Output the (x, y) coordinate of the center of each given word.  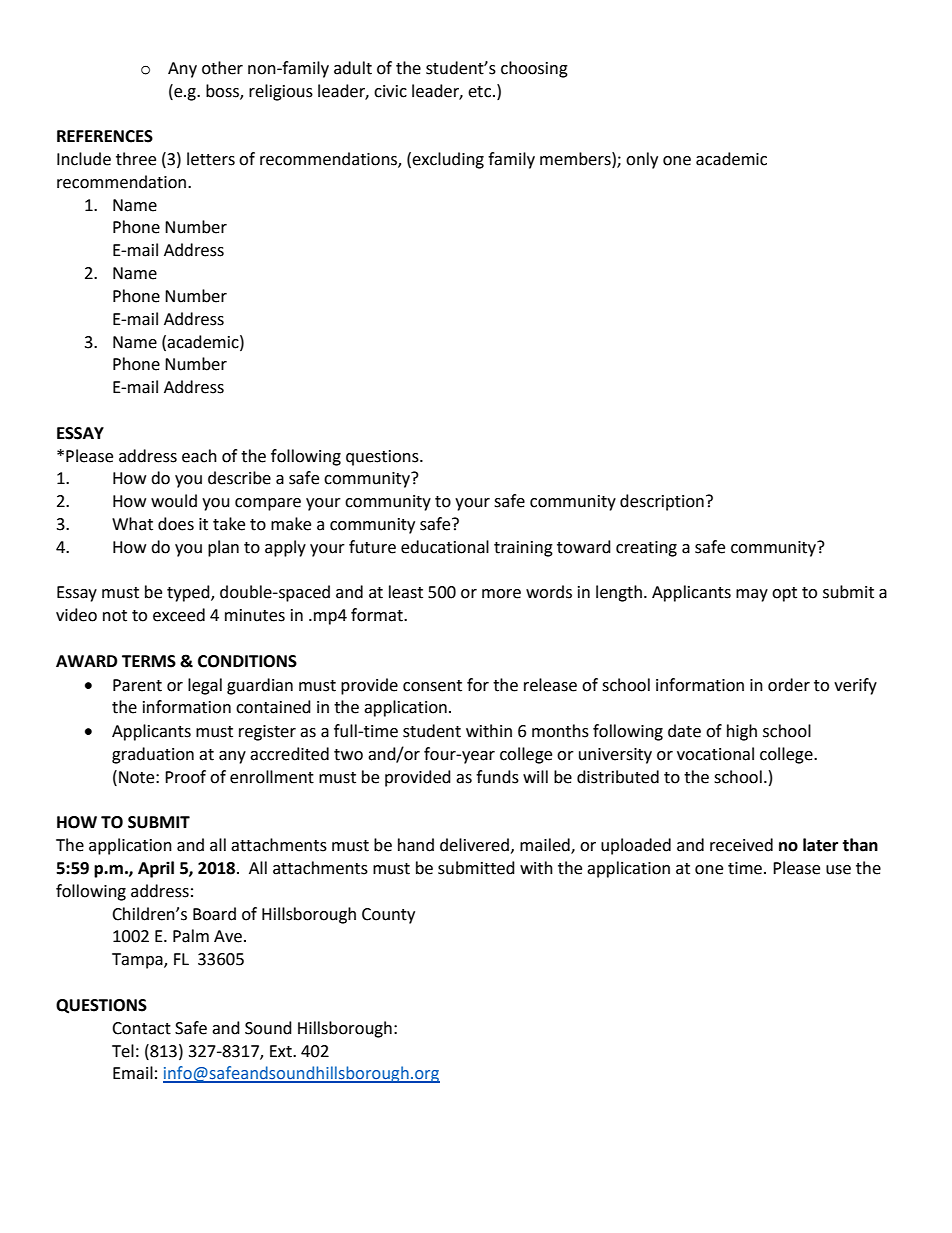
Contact (141, 1028)
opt (784, 594)
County (388, 916)
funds (497, 777)
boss (223, 91)
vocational (715, 754)
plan (223, 548)
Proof (185, 777)
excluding (448, 160)
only (642, 160)
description (662, 502)
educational (445, 547)
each (199, 456)
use (838, 870)
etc (481, 92)
